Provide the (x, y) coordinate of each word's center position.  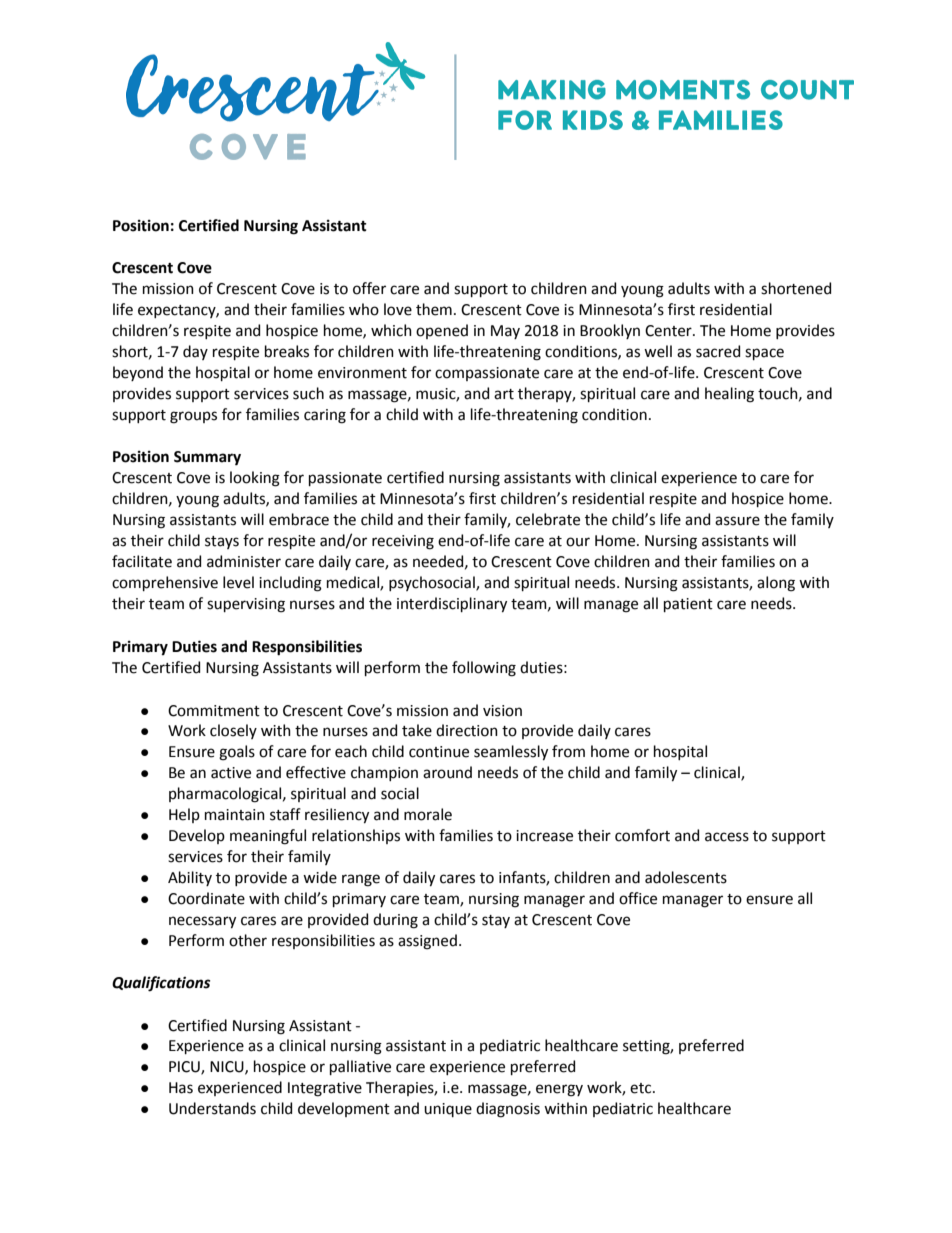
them (434, 309)
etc (642, 1088)
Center (669, 331)
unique (448, 1110)
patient (688, 605)
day (195, 352)
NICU (228, 1067)
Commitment (214, 711)
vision (502, 711)
